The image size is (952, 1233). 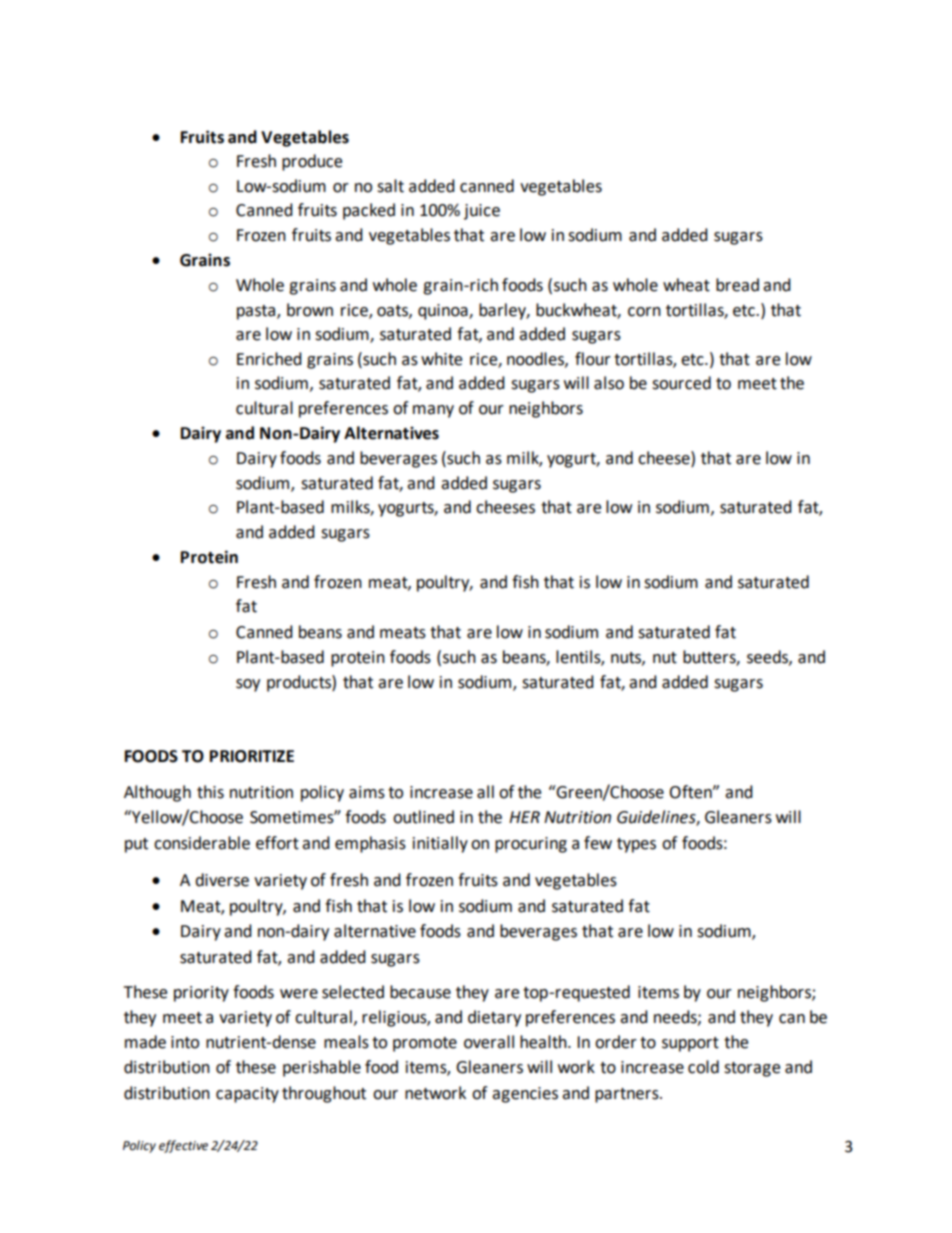 What do you see at coordinates (312, 162) in the screenshot?
I see `produce` at bounding box center [312, 162].
